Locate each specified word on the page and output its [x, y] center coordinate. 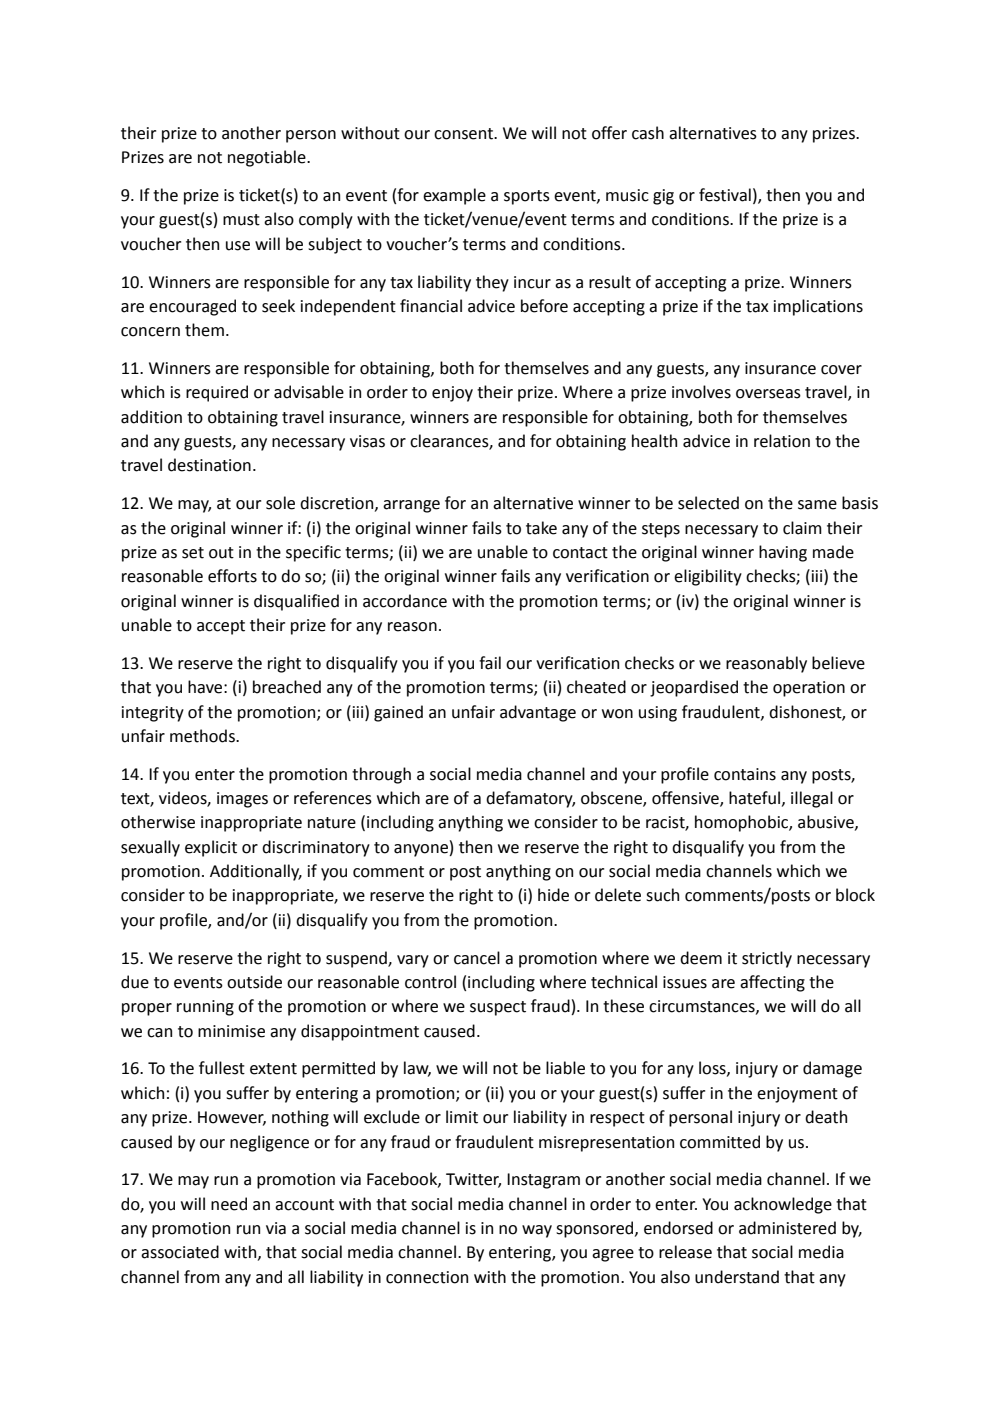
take [541, 528]
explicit [211, 848]
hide [553, 895]
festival [725, 195]
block [855, 895]
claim [802, 528]
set [193, 553]
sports [527, 197]
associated [180, 1252]
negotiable [268, 158]
